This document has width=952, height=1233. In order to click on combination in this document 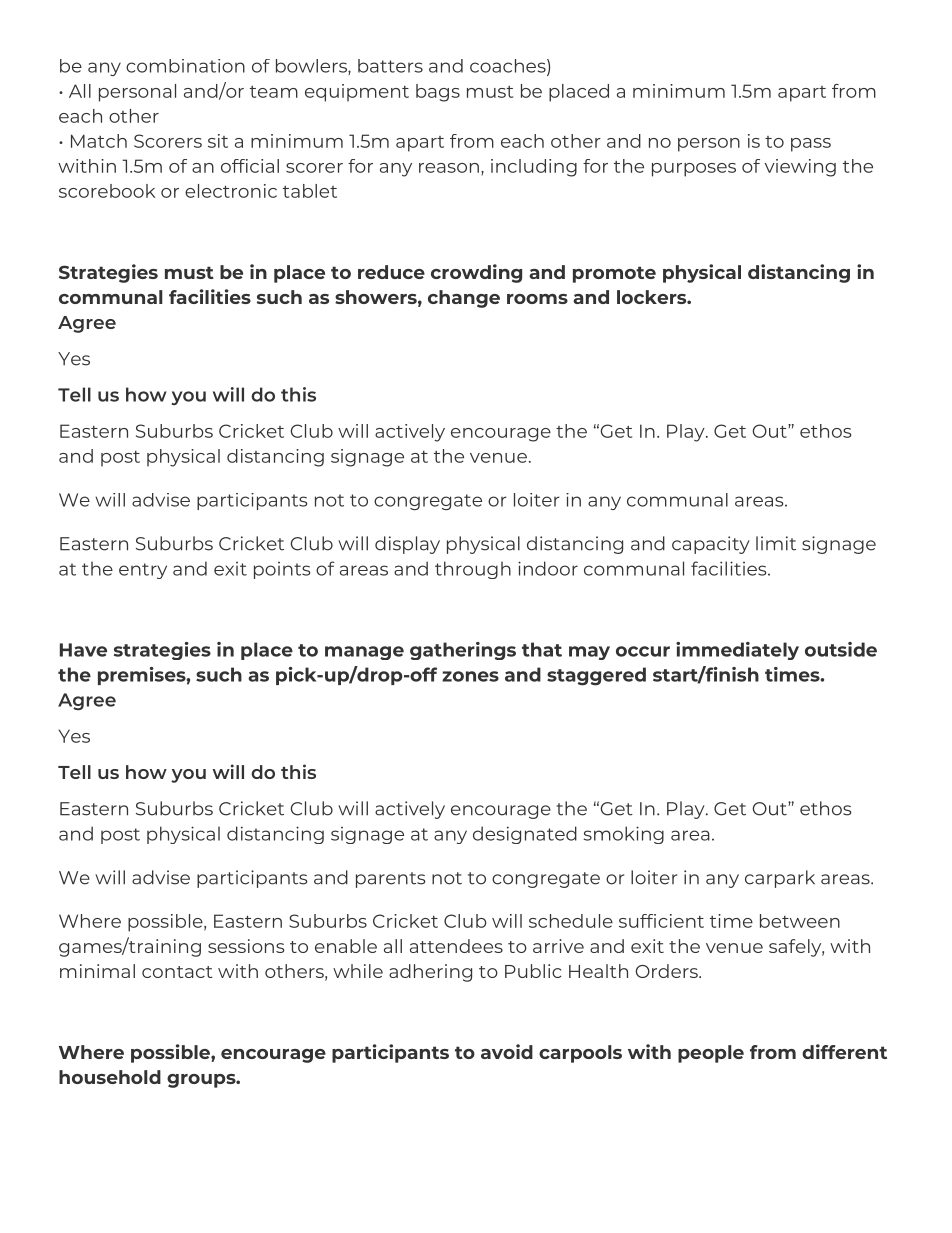, I will do `click(185, 66)`.
